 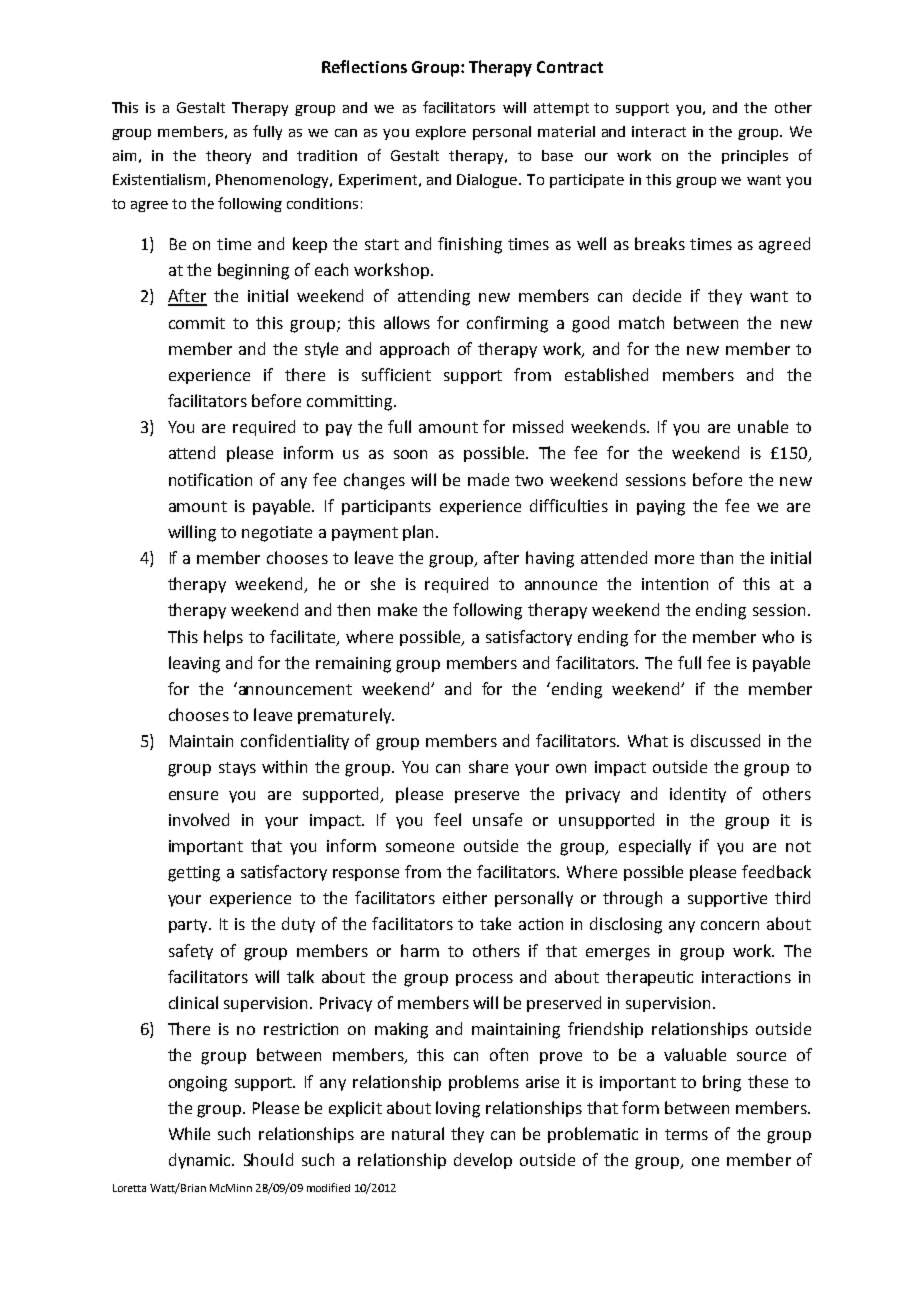 I want to click on principles, so click(x=755, y=157).
